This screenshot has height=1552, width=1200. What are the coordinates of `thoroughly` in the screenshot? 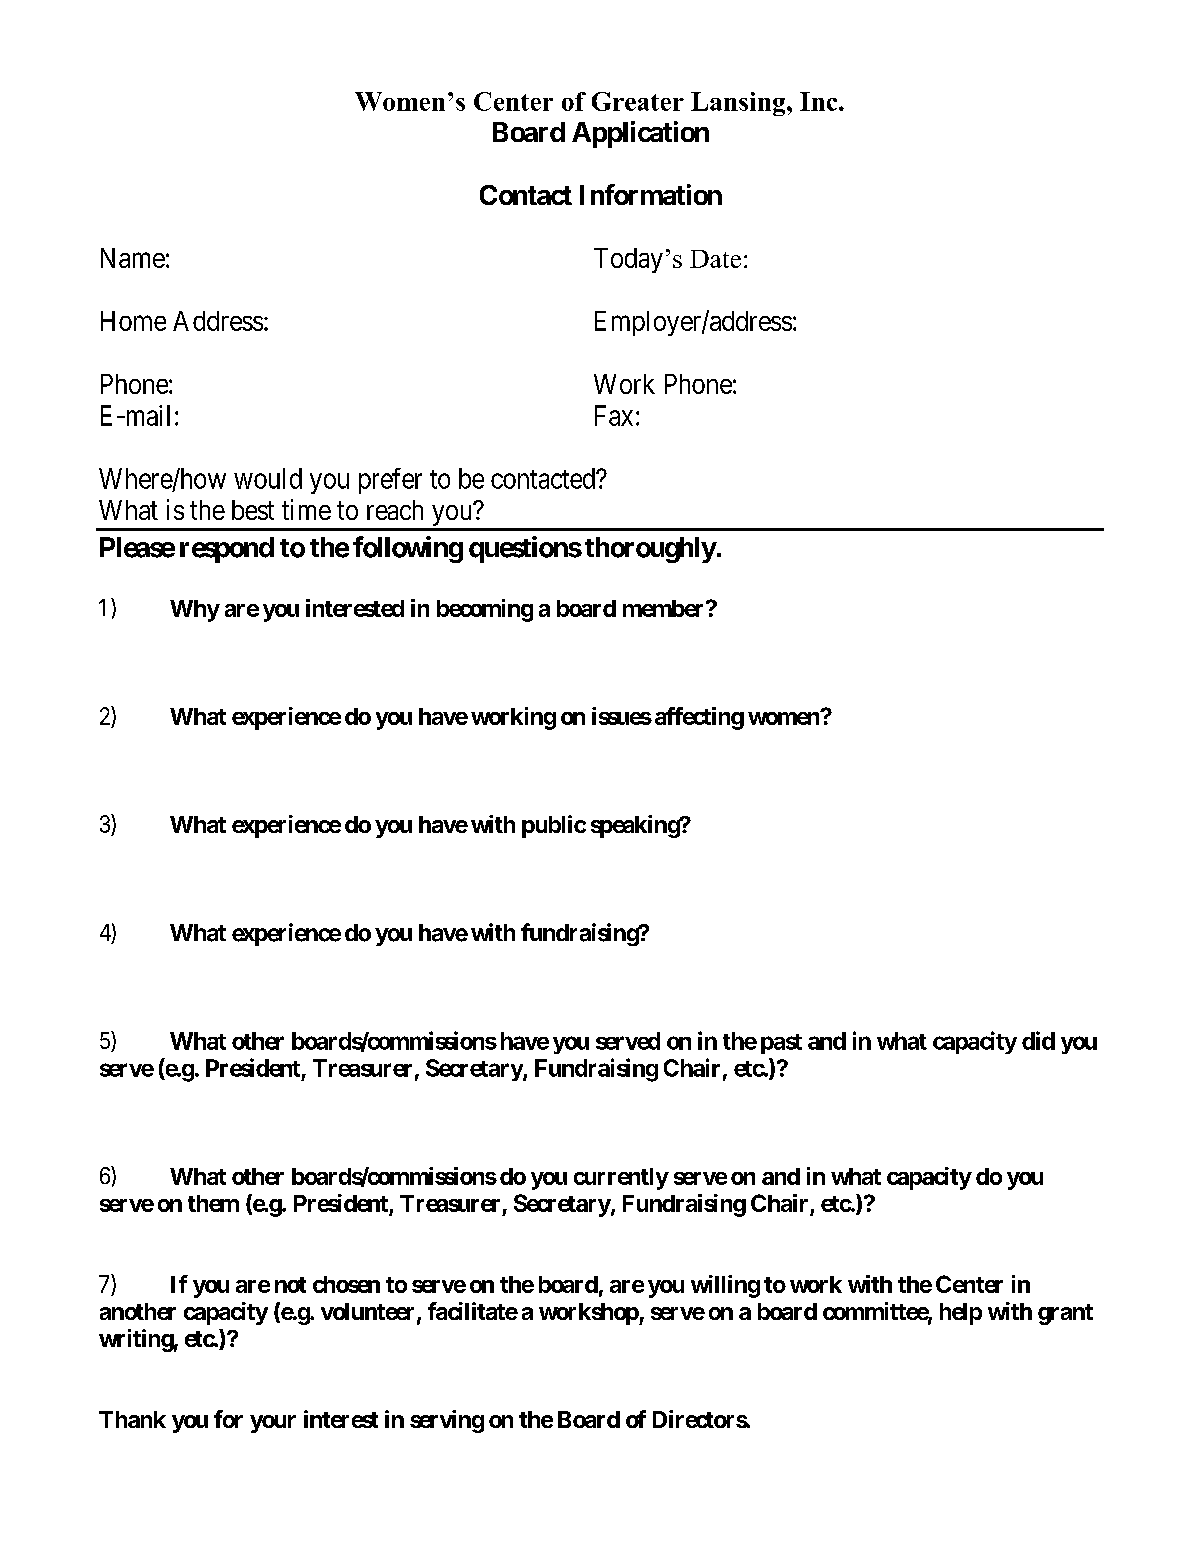 It's located at (650, 550).
